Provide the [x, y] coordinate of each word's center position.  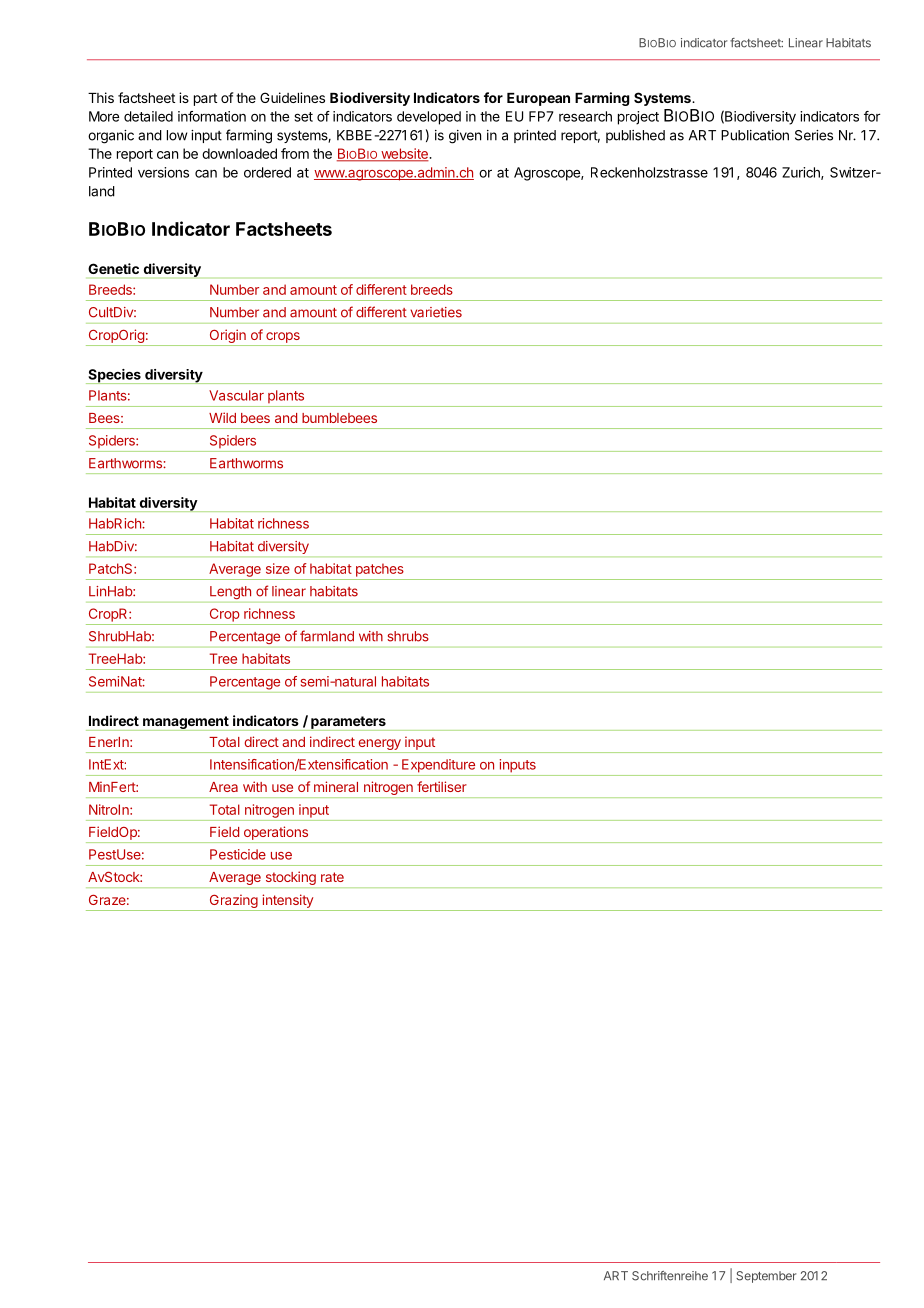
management [186, 723]
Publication [755, 135]
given [465, 137]
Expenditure [438, 766]
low [177, 135]
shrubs [408, 636]
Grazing [234, 901]
